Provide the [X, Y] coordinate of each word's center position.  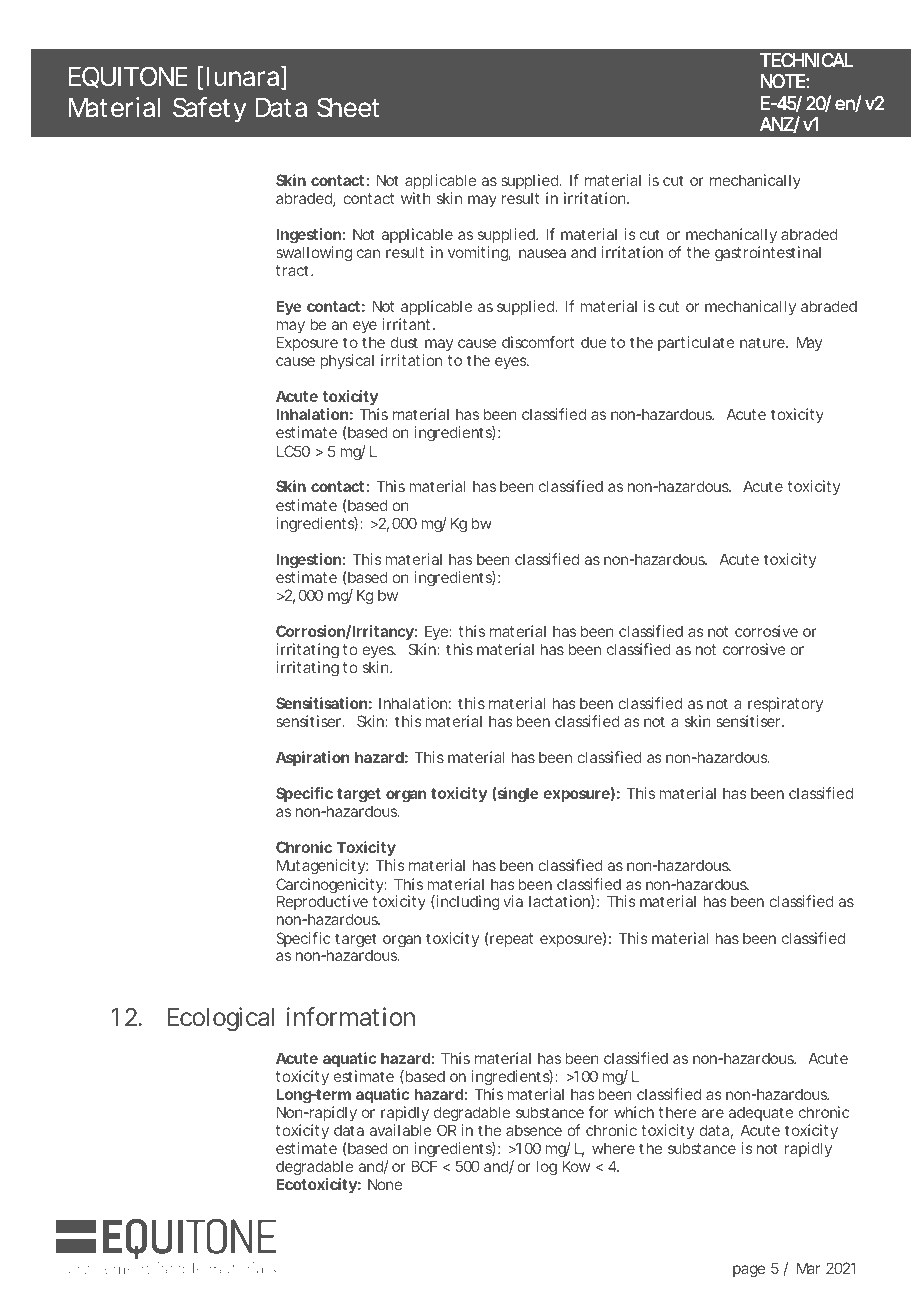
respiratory [784, 706]
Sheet [348, 107]
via [513, 901]
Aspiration [312, 758]
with [416, 198]
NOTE [783, 81]
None [385, 1184]
